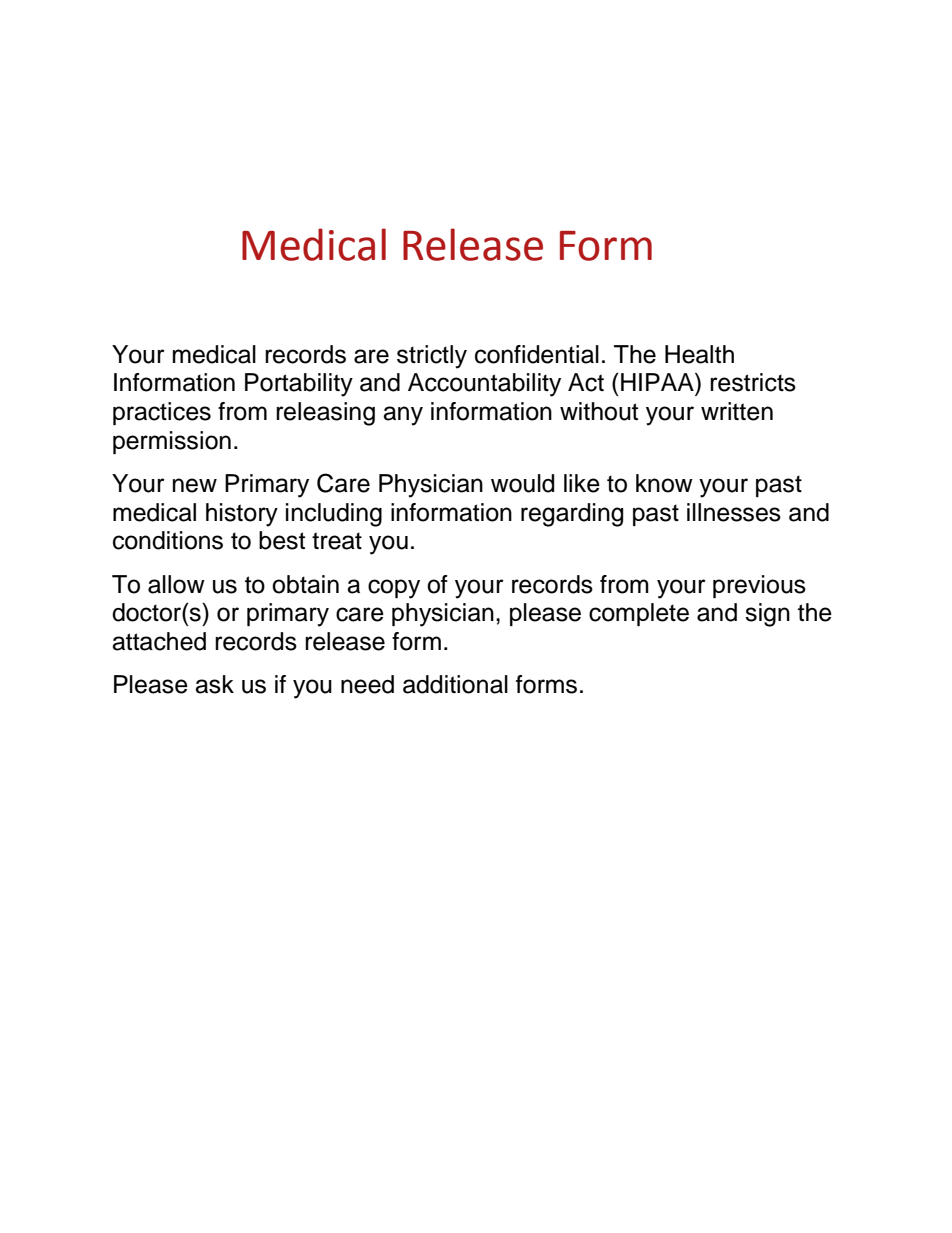  I want to click on complete, so click(639, 614).
